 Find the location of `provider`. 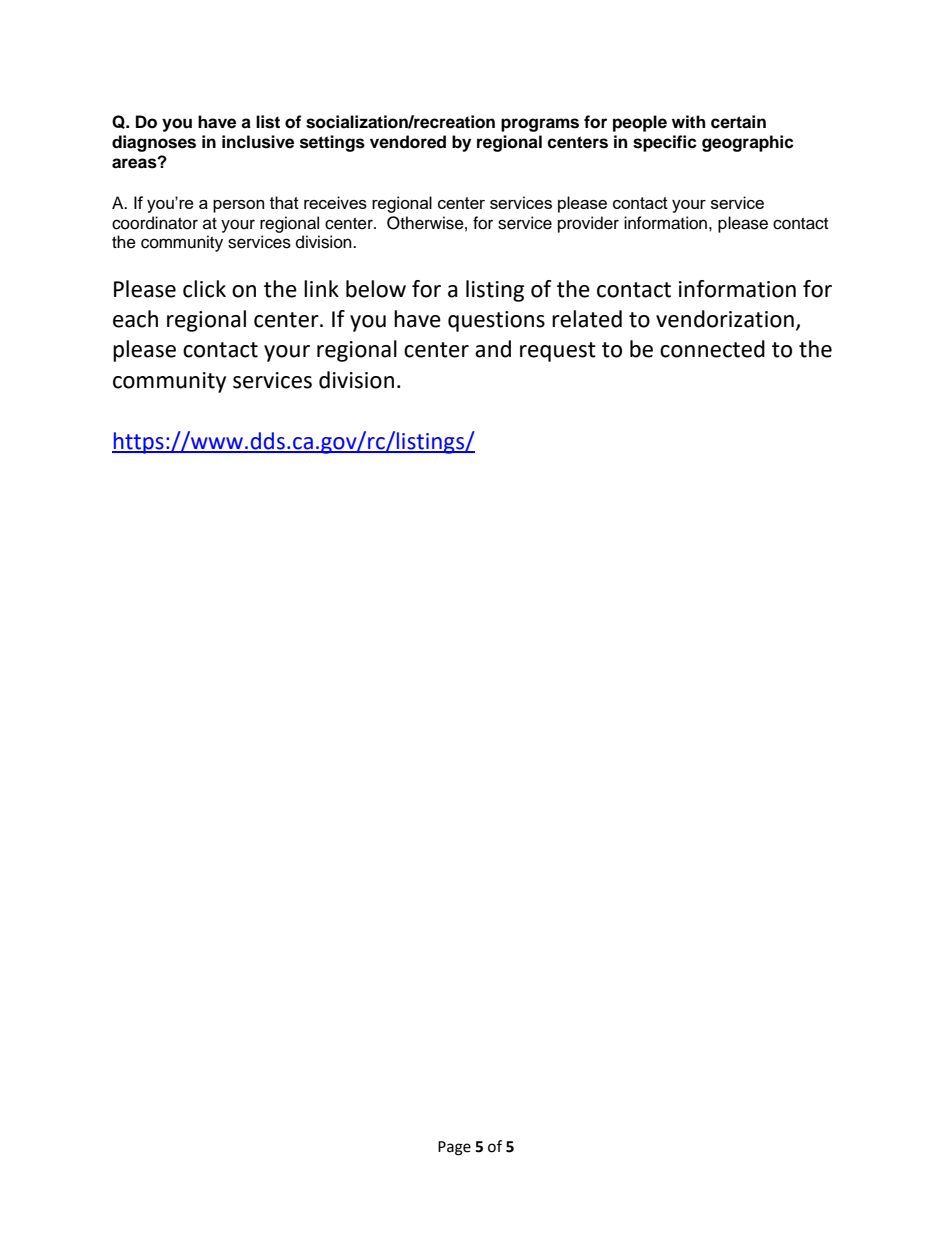

provider is located at coordinates (588, 224).
